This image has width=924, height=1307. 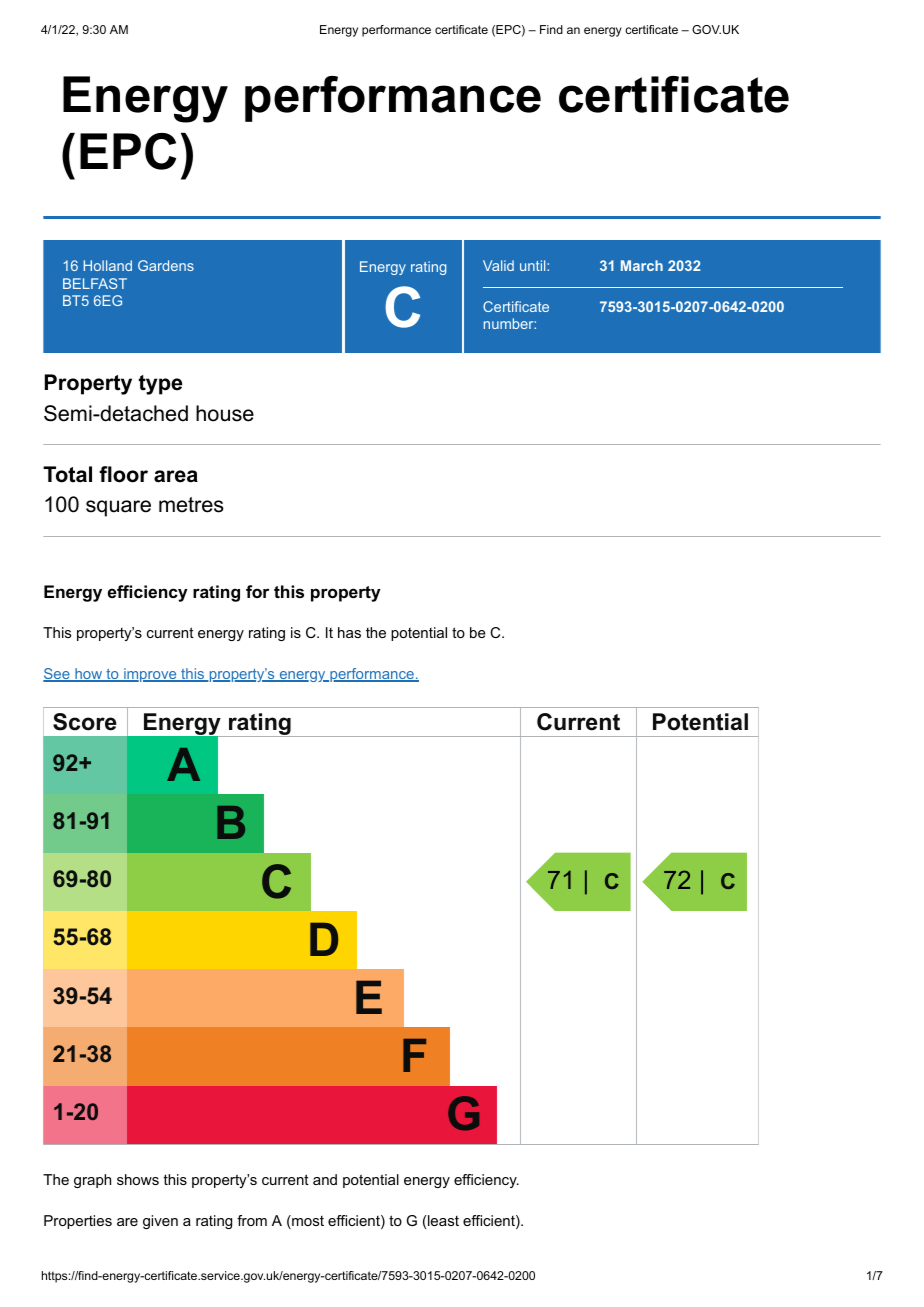 I want to click on from, so click(x=252, y=1220).
